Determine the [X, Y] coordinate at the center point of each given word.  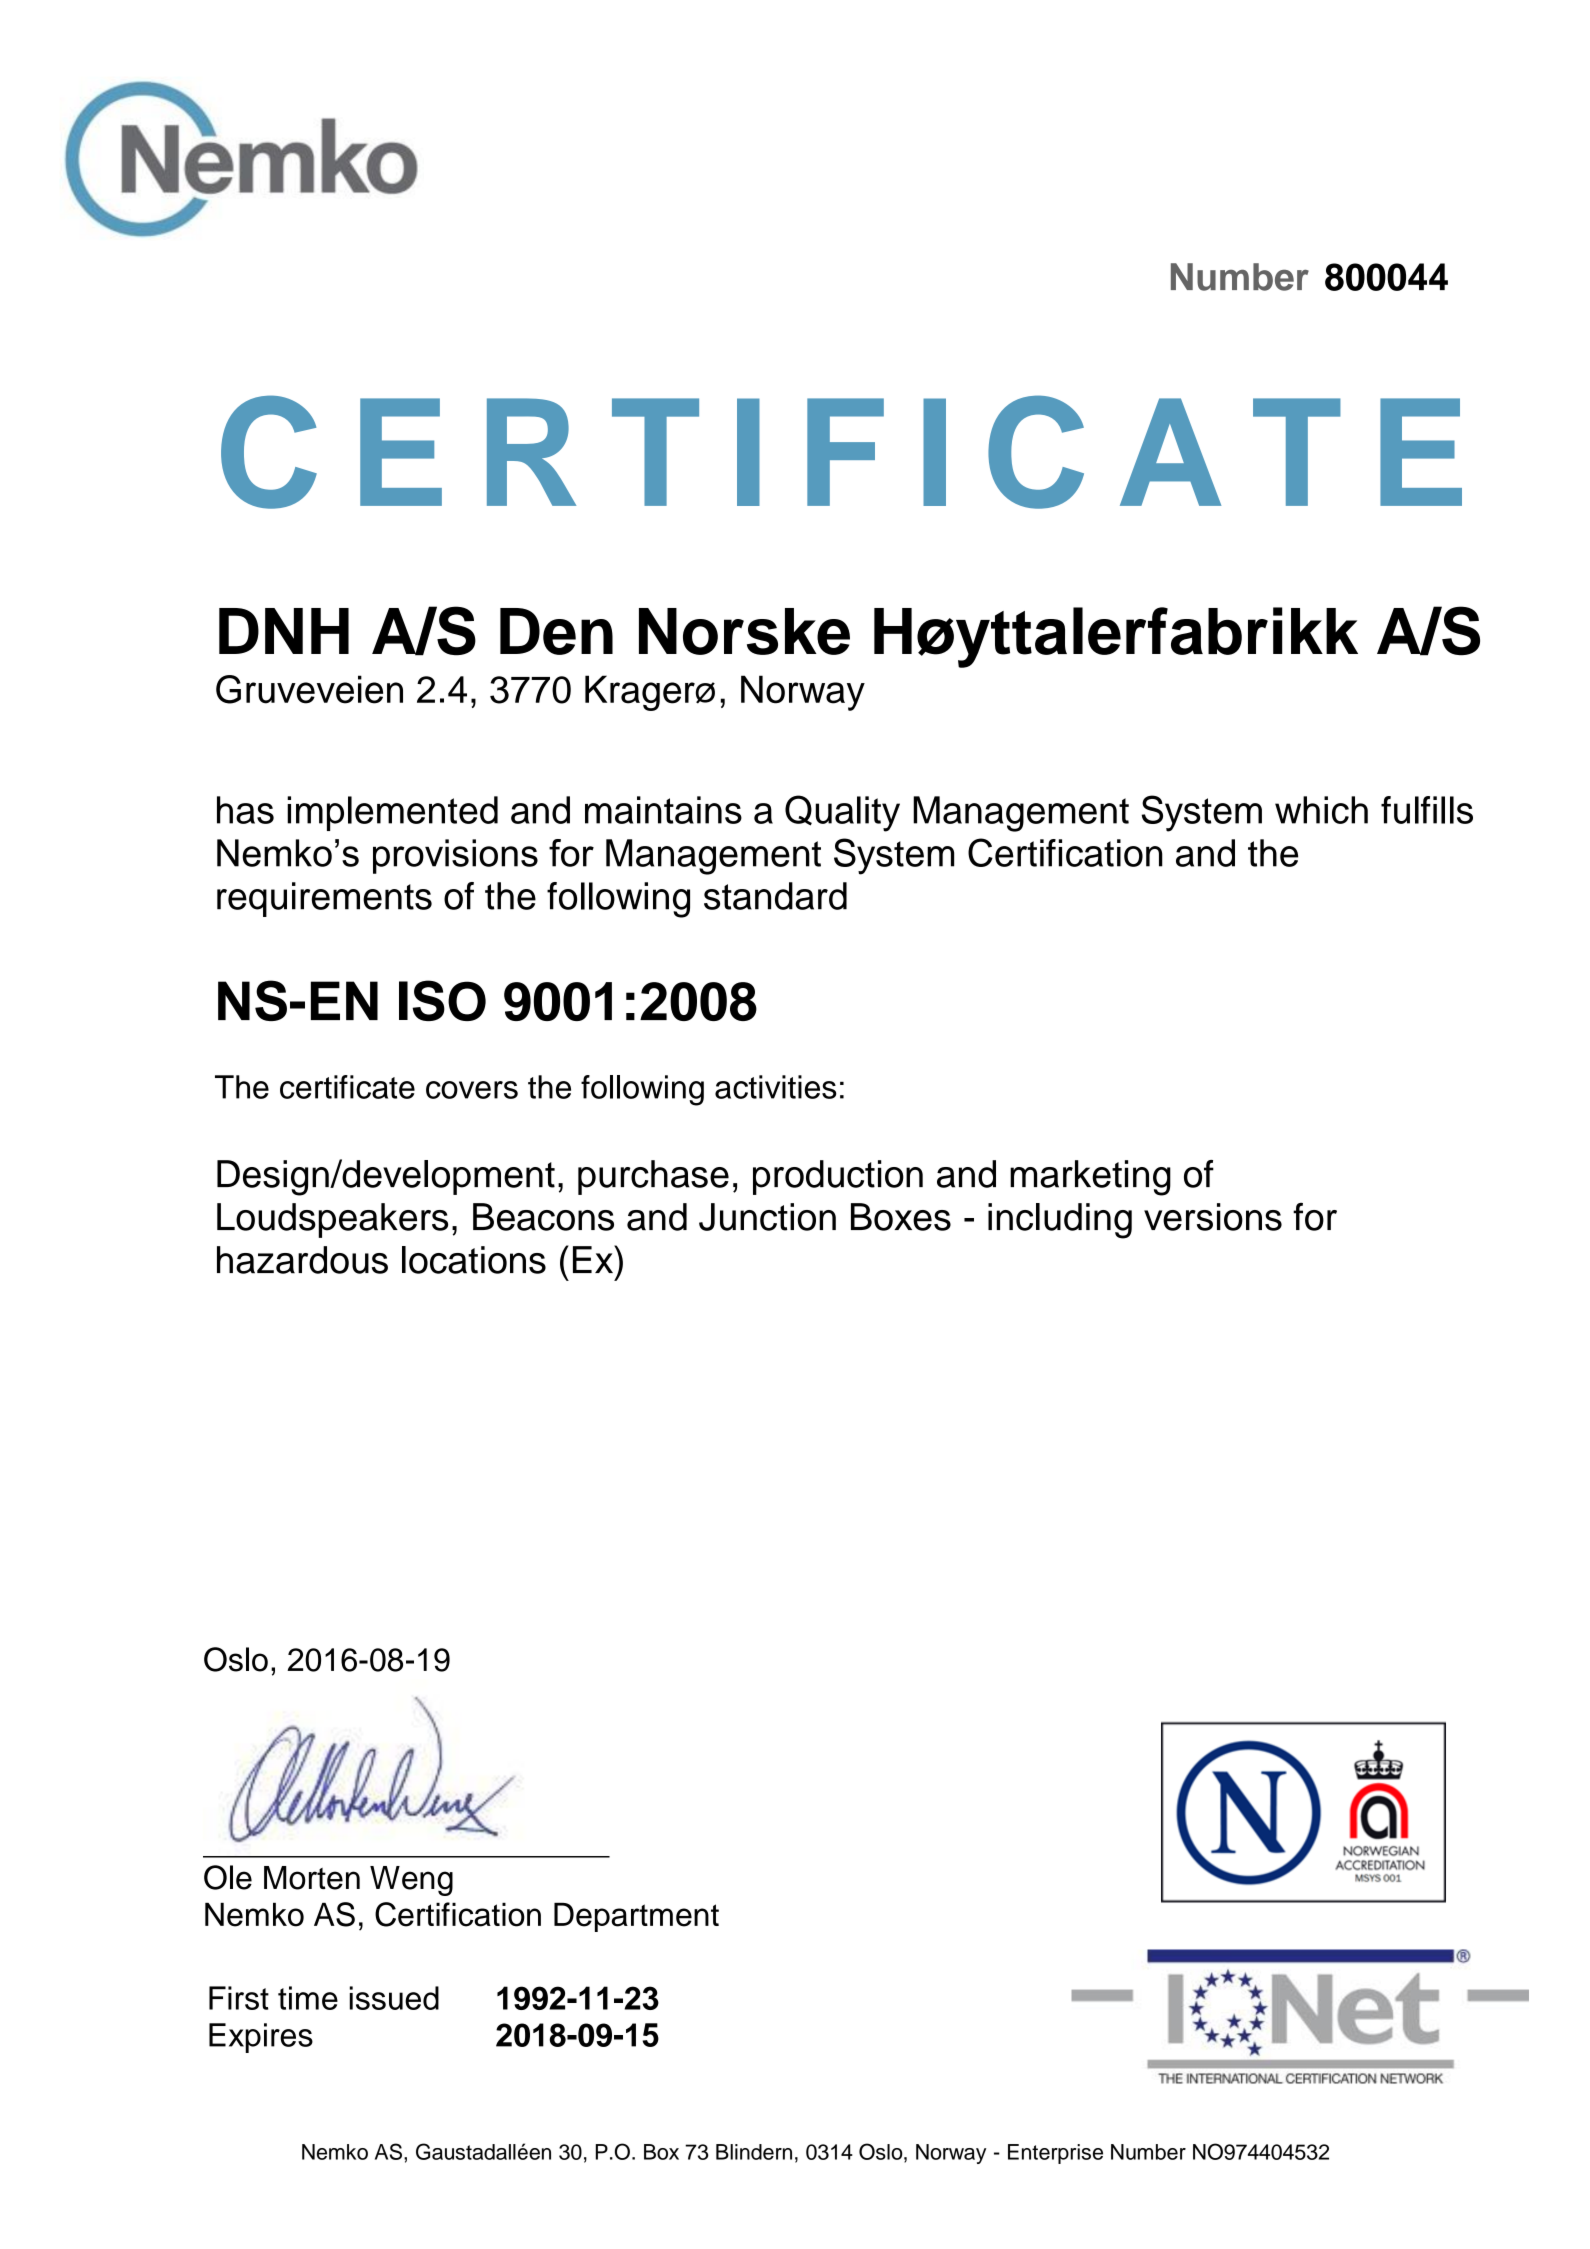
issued [394, 1998]
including [1060, 1221]
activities [776, 1087]
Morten [312, 1878]
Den [556, 631]
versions [1213, 1217]
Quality [842, 813]
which [1321, 810]
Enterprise [1055, 2154]
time [308, 1998]
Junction [767, 1217]
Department [636, 1917]
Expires [261, 2038]
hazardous [302, 1260]
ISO [442, 1000]
